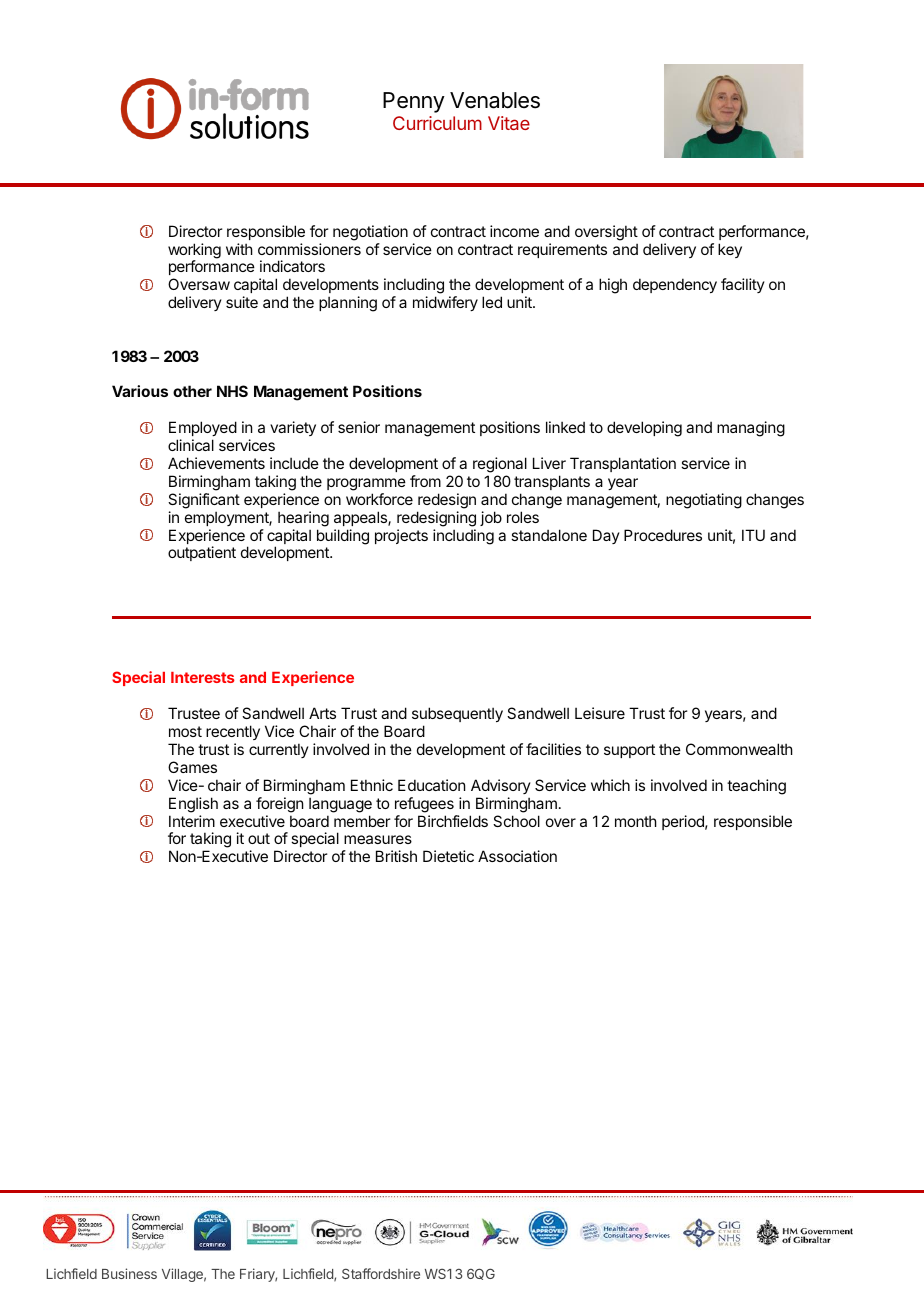 The width and height of the screenshot is (924, 1309). I want to click on support, so click(629, 751).
